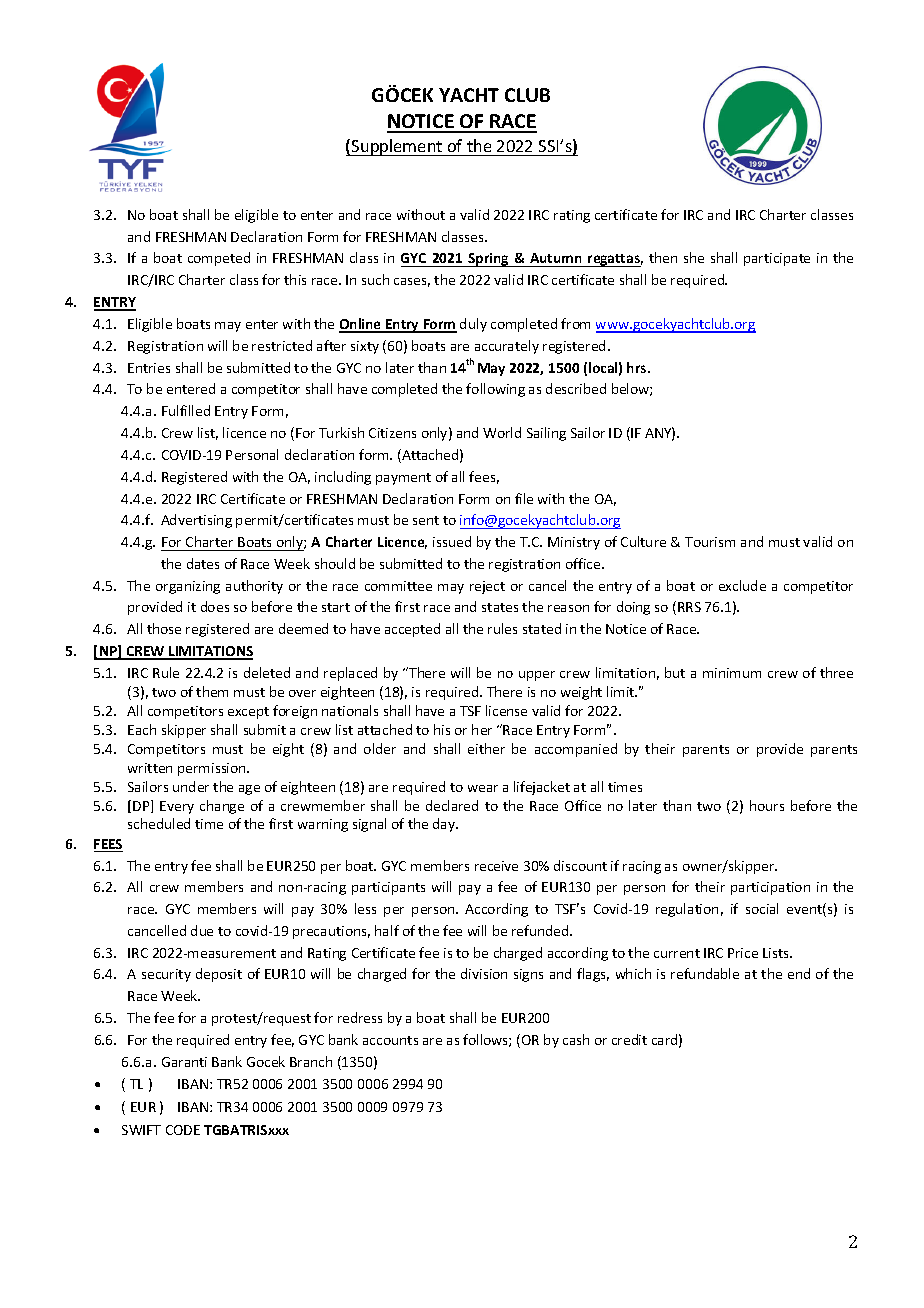  What do you see at coordinates (219, 259) in the screenshot?
I see `competed` at bounding box center [219, 259].
